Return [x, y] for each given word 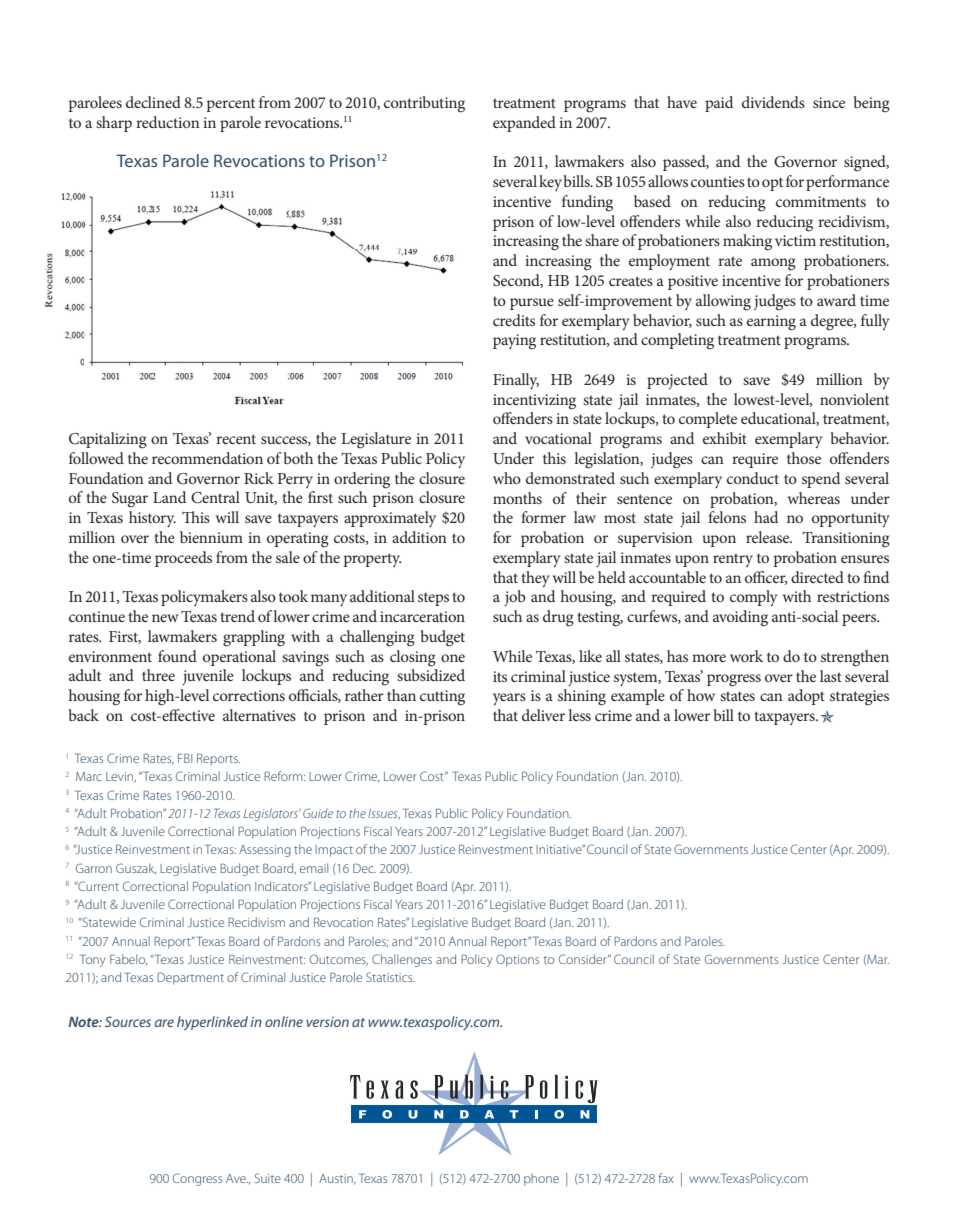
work [746, 656]
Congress [197, 1179]
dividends [773, 102]
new [165, 618]
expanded [524, 124]
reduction [168, 122]
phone [541, 1179]
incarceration [422, 616]
